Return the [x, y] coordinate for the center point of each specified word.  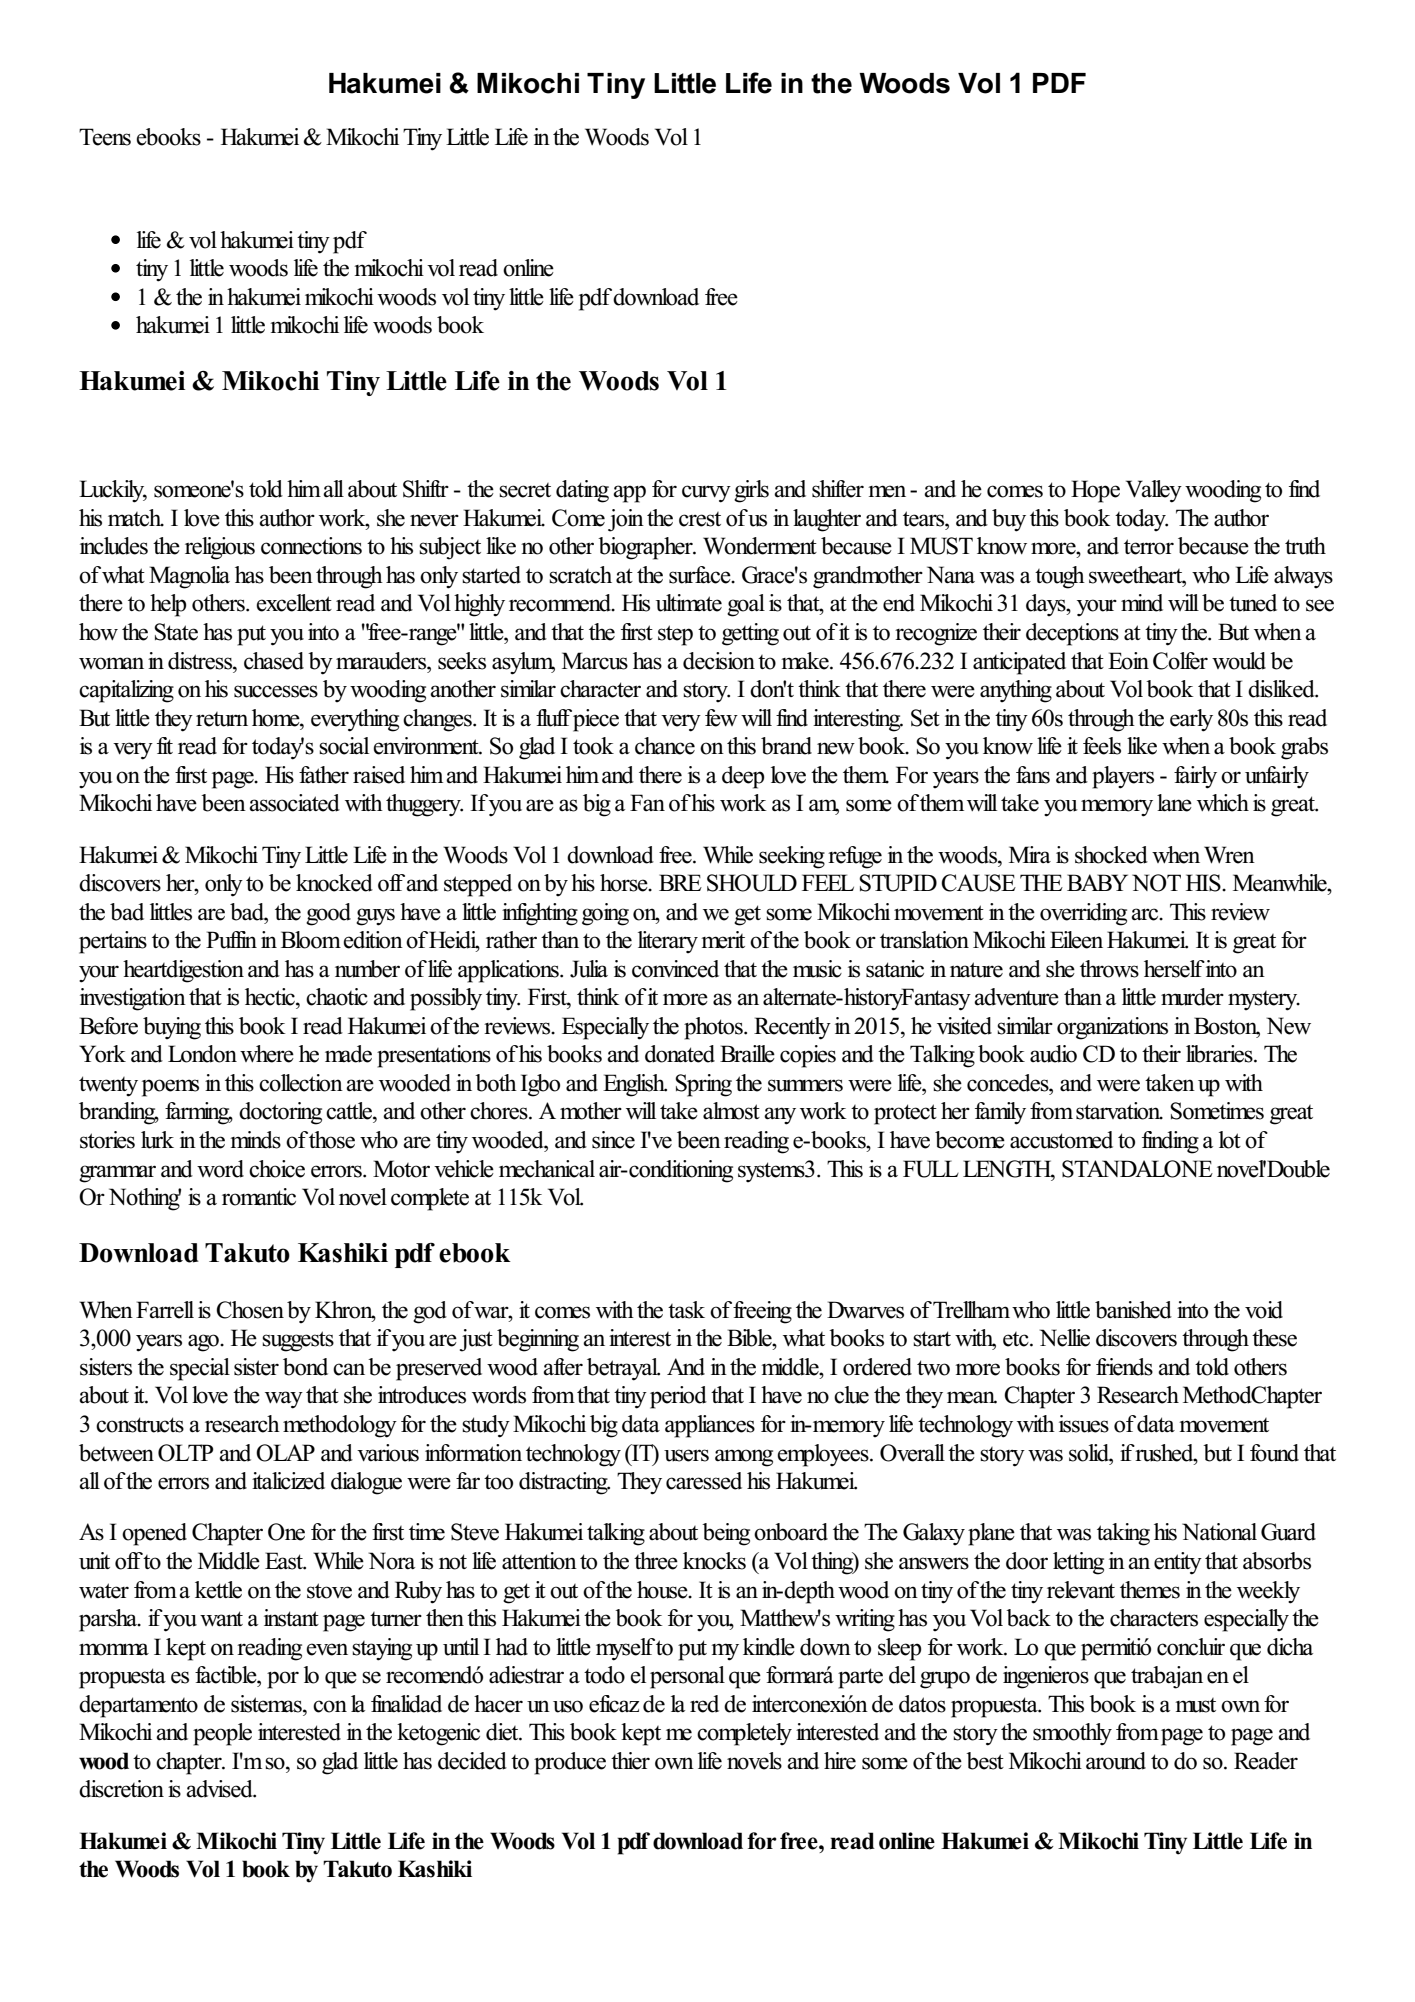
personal [687, 1677]
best [985, 1761]
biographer [646, 548]
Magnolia [189, 577]
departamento [138, 1706]
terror [1149, 547]
